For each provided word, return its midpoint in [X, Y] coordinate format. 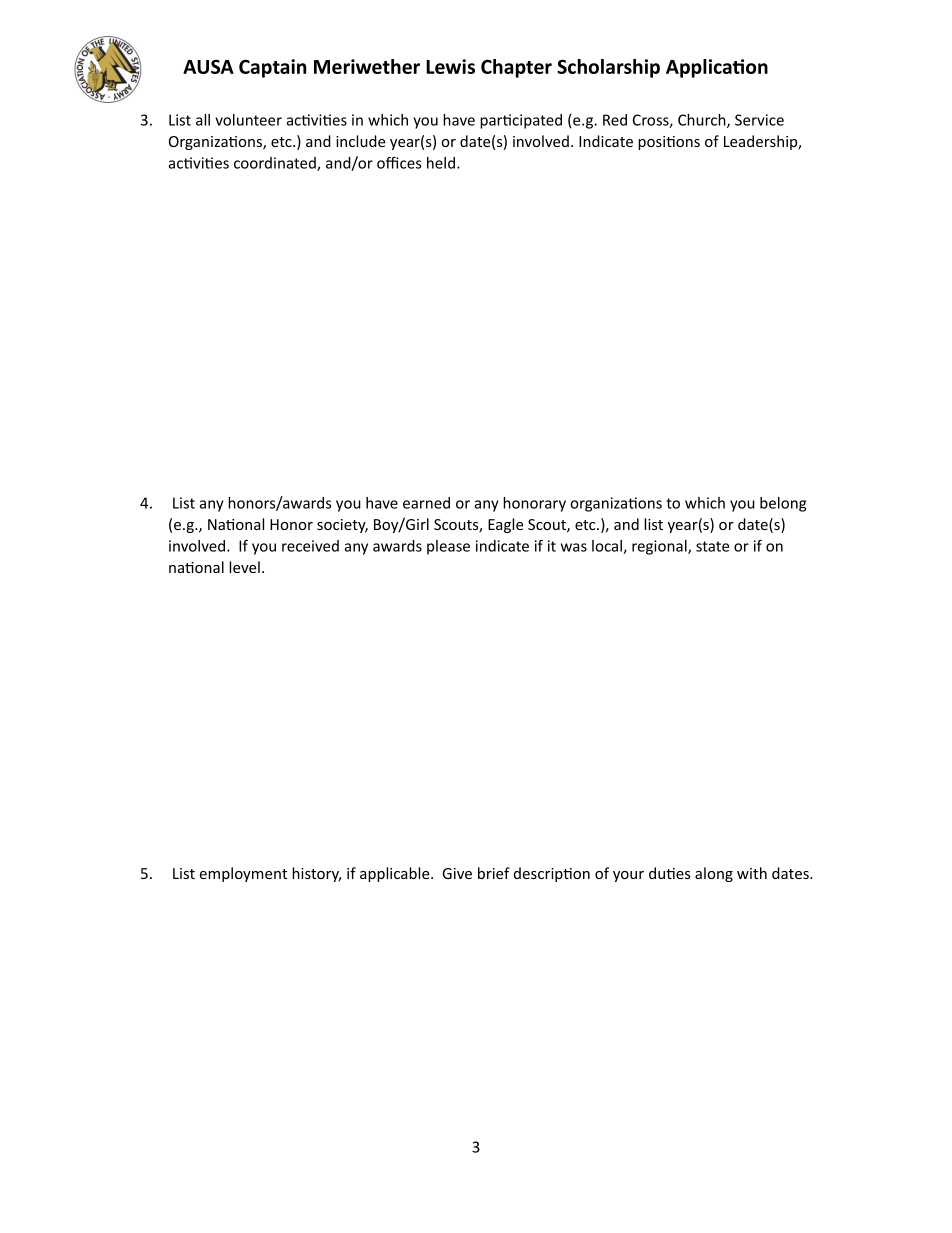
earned [426, 503]
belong [783, 504]
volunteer [248, 120]
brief [494, 873]
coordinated [276, 164]
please [448, 547]
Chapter [516, 68]
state [712, 546]
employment [243, 874]
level [244, 567]
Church [703, 121]
